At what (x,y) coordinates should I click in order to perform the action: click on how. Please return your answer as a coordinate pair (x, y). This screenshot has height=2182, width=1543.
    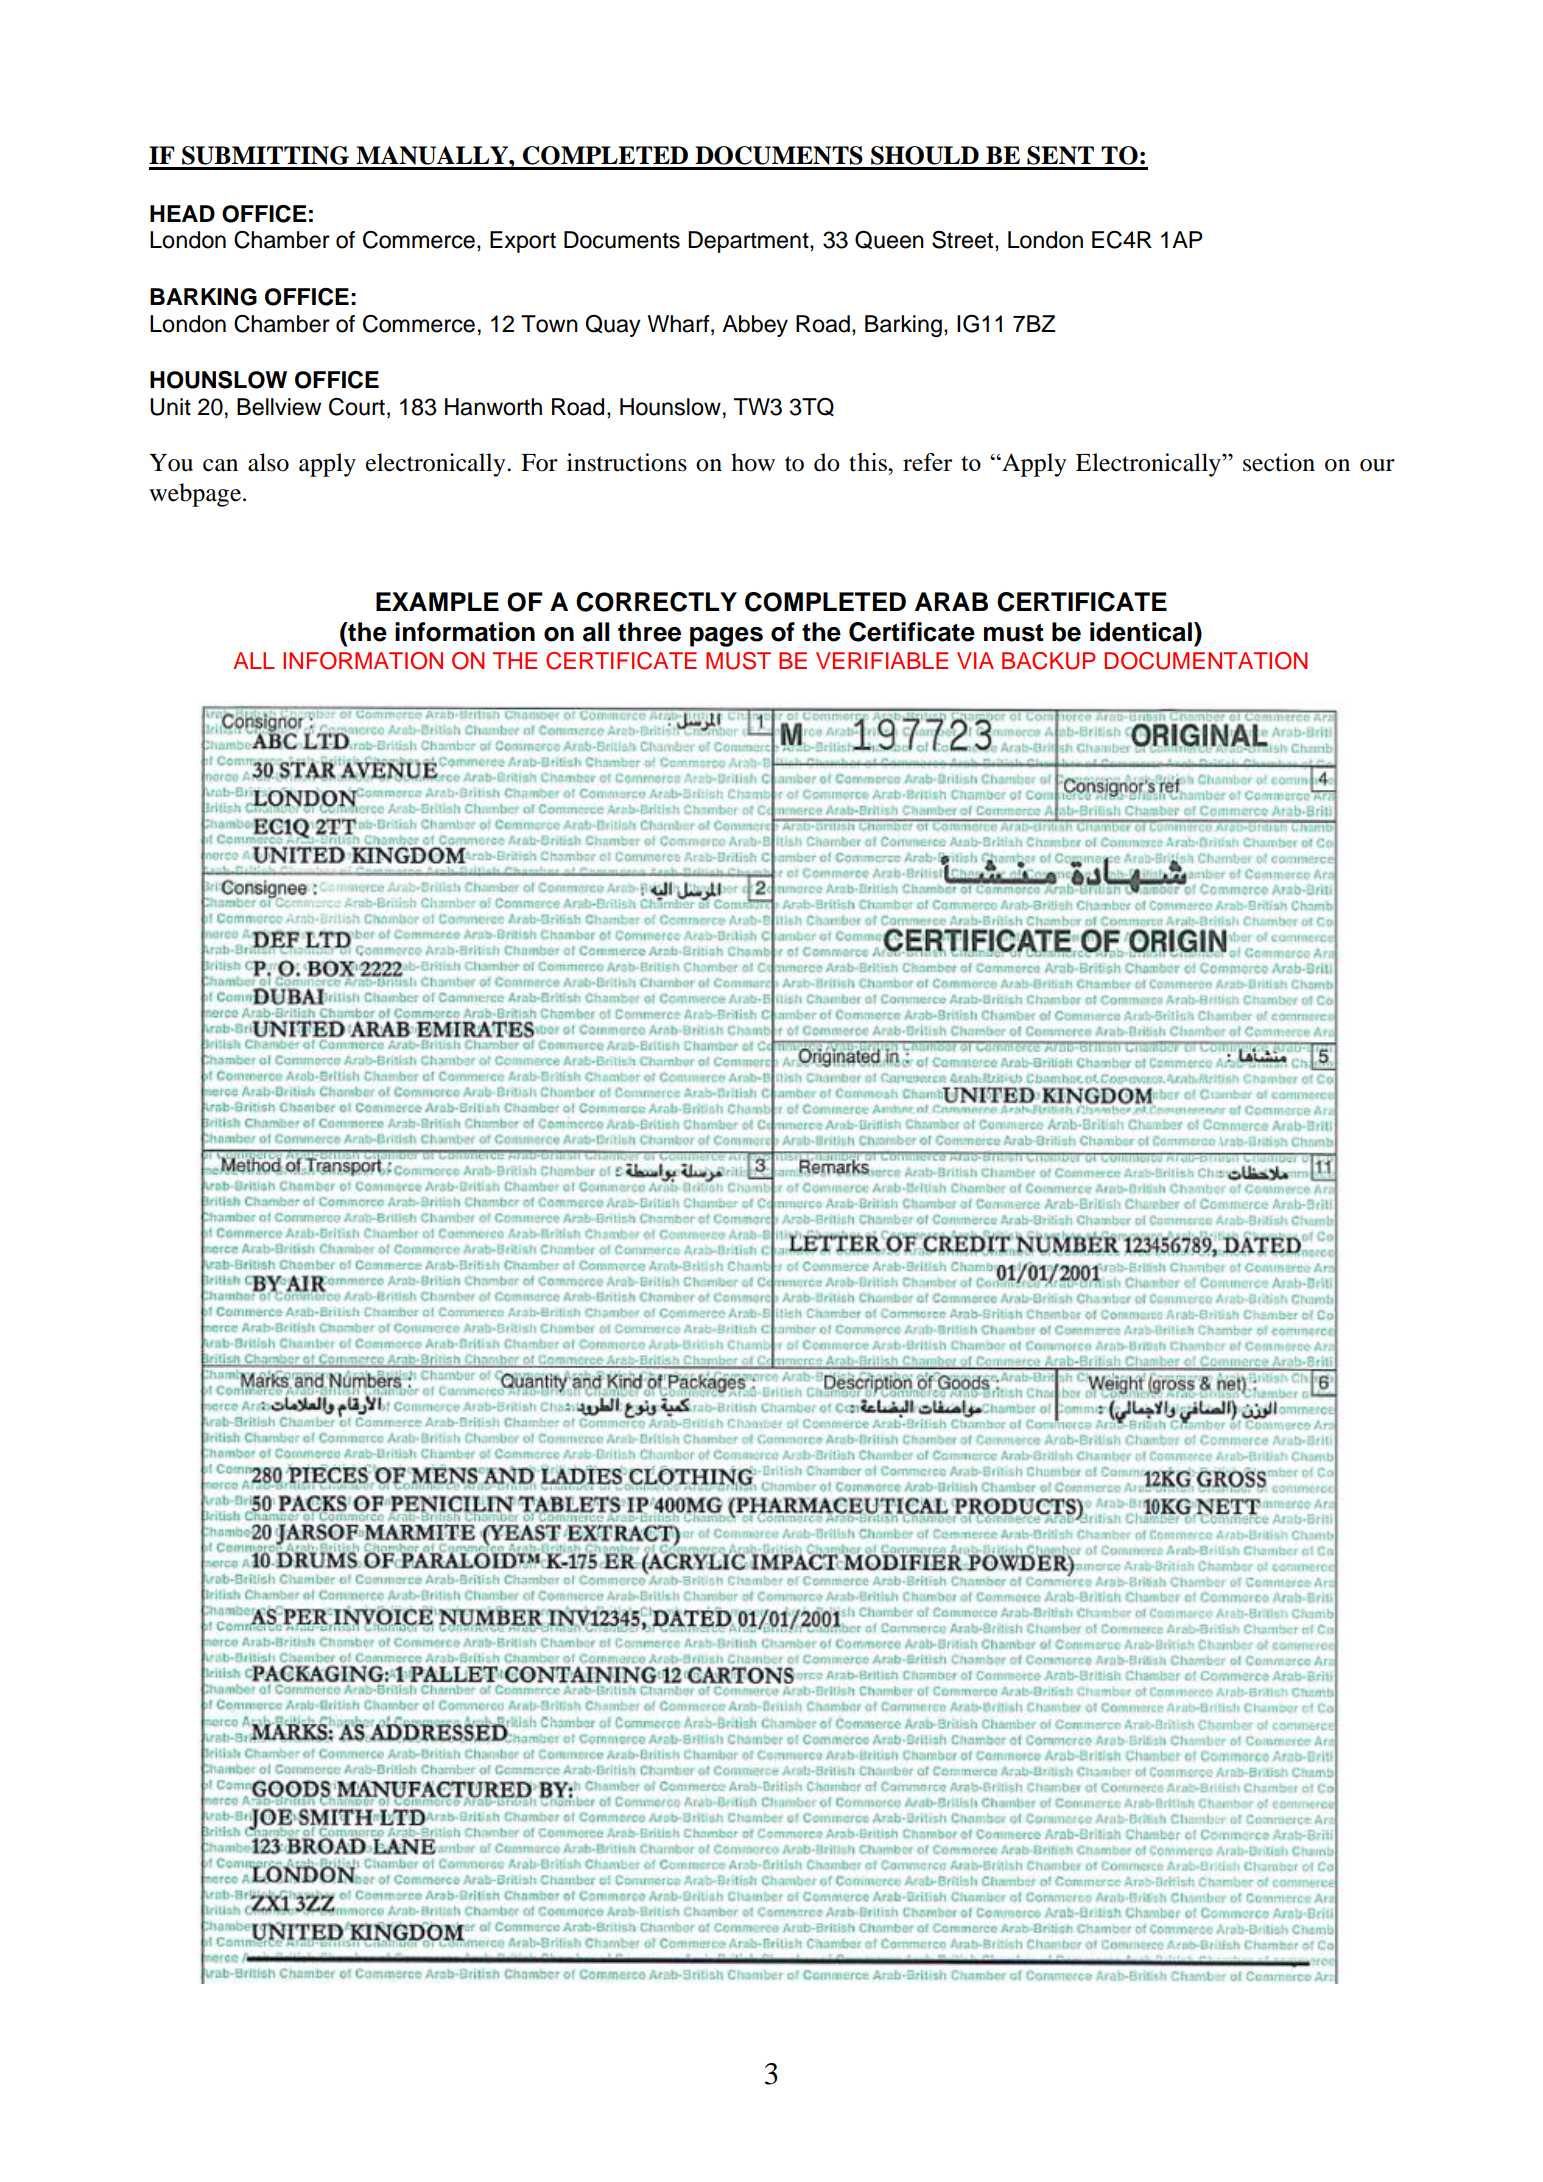
    Looking at the image, I should click on (753, 462).
